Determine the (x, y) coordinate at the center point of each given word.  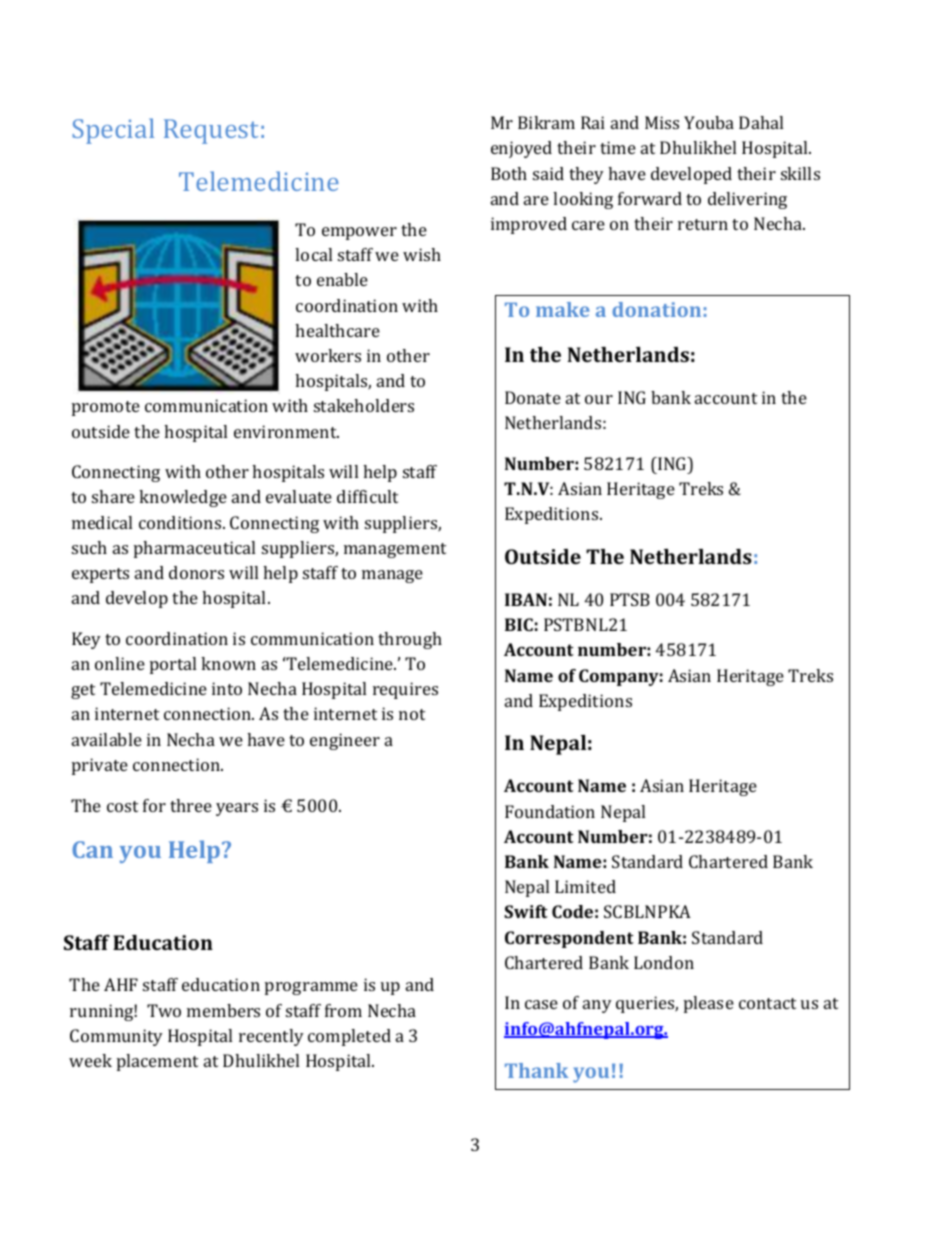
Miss (662, 122)
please (709, 1004)
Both (509, 173)
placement (157, 1062)
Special (113, 131)
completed (349, 1037)
